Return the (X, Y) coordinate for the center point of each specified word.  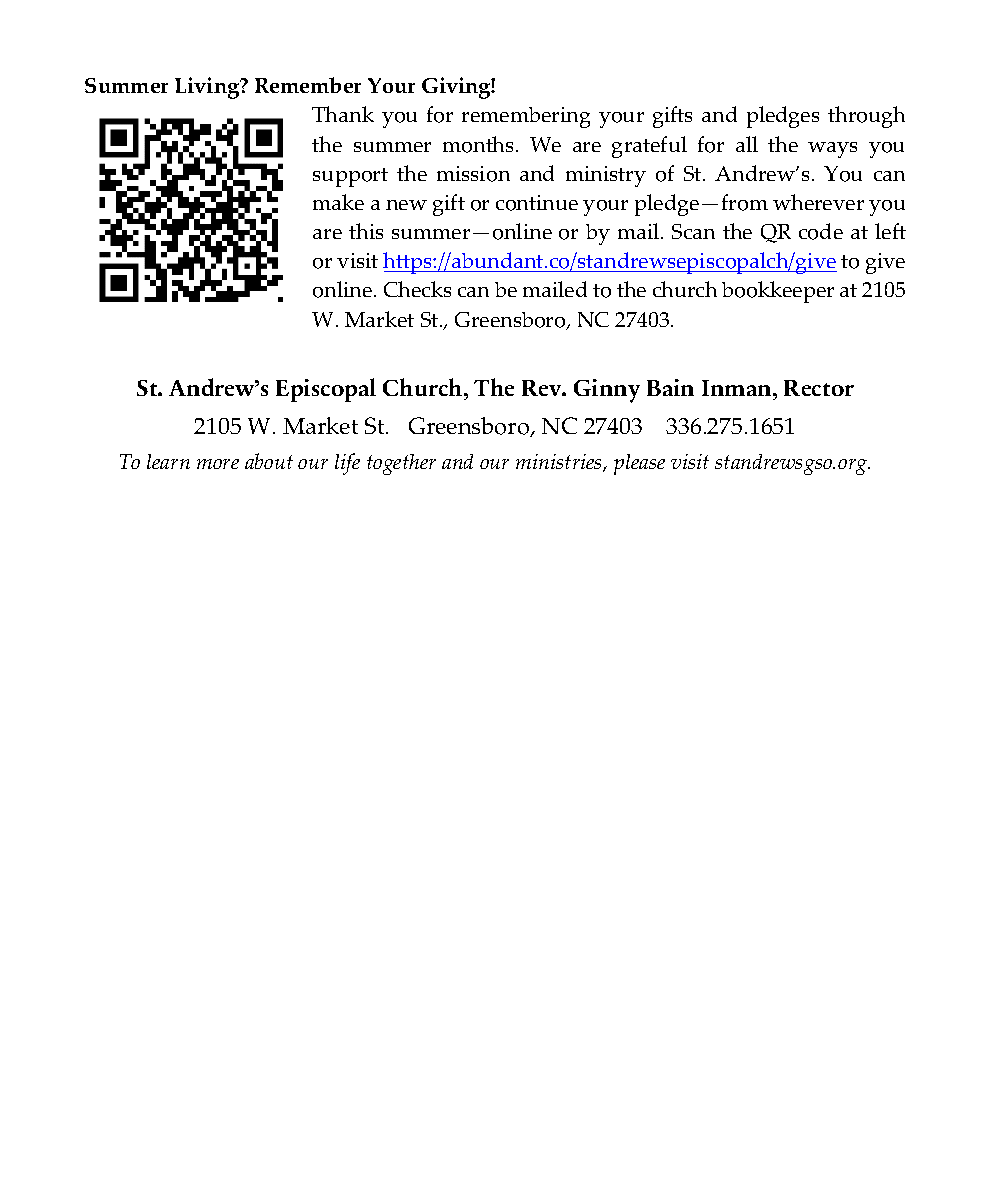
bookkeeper (778, 292)
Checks (417, 289)
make (338, 202)
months (480, 144)
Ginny (607, 391)
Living (208, 88)
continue (537, 203)
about (269, 461)
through (866, 117)
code (821, 231)
